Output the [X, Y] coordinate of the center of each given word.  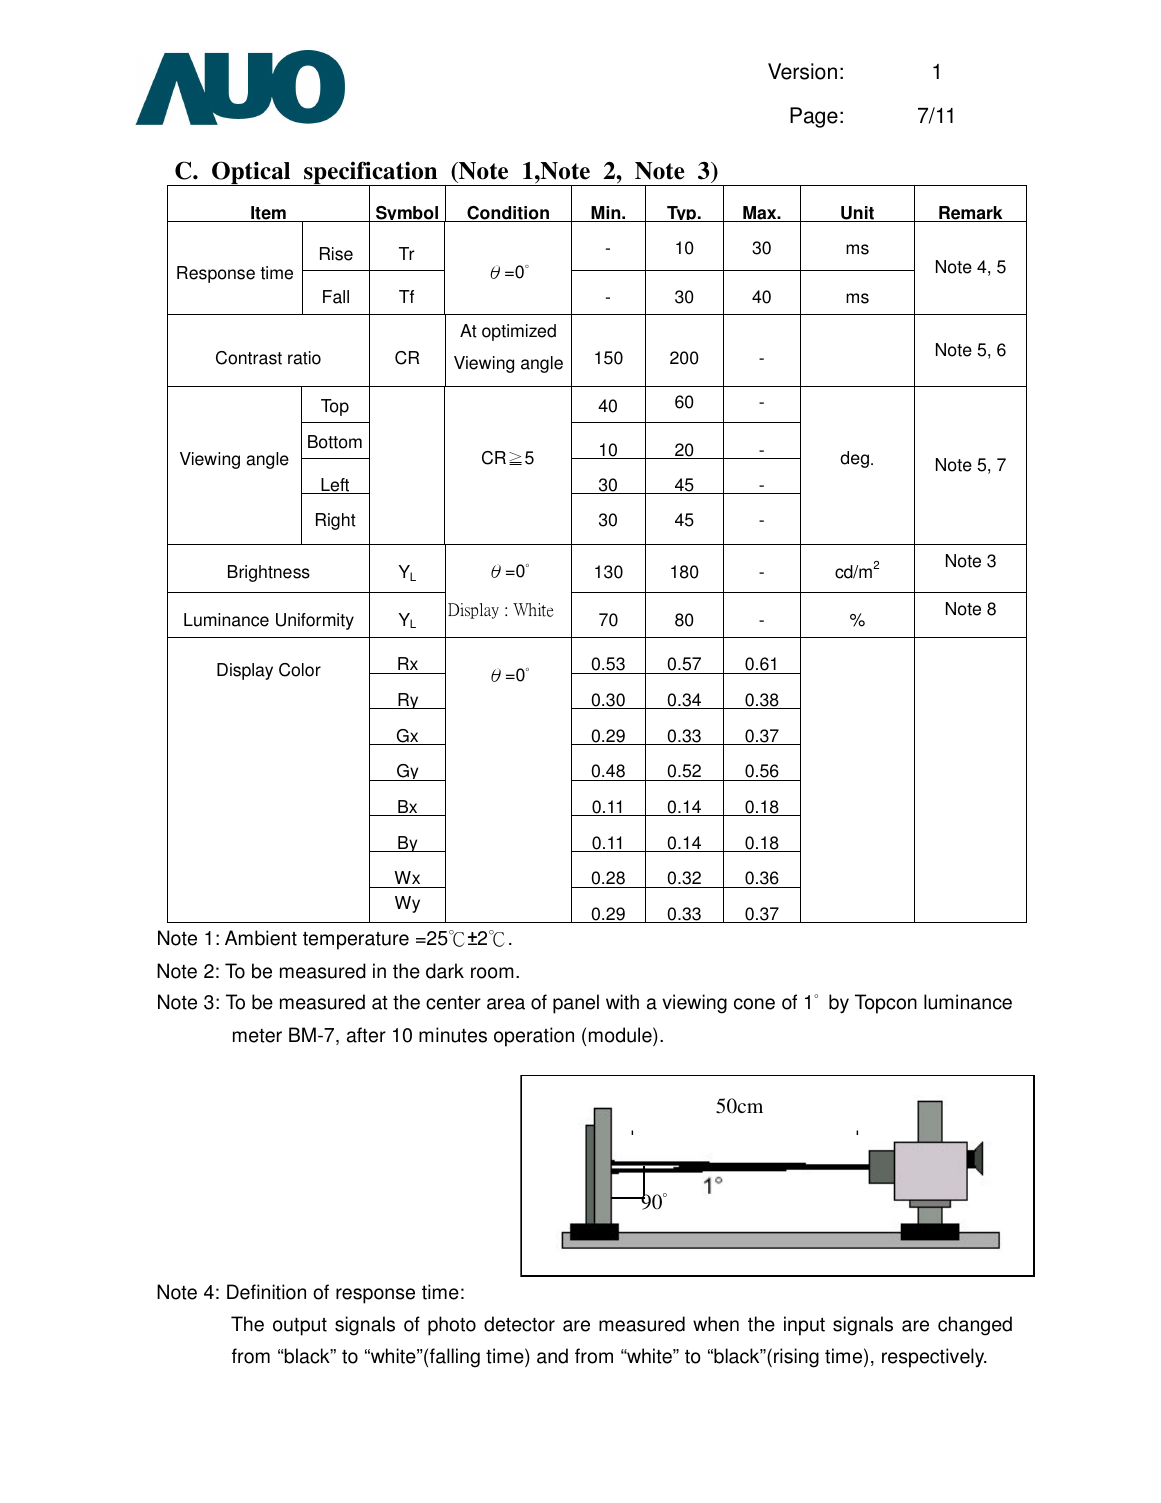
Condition [508, 214]
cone [754, 1004]
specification [371, 174]
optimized [519, 332]
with [622, 1002]
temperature [356, 941]
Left [335, 486]
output [300, 1327]
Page [814, 117]
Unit [858, 214]
